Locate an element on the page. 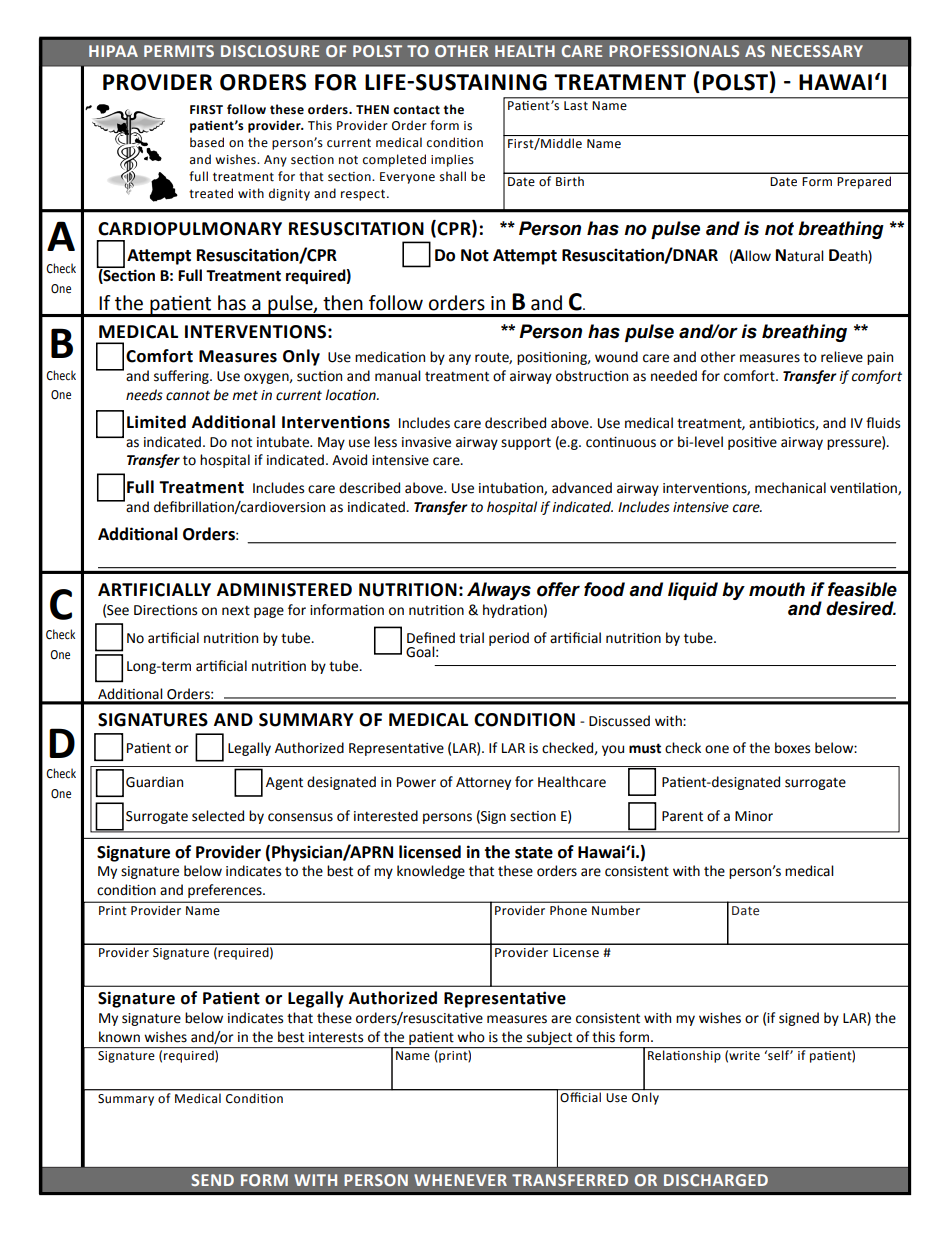 The height and width of the image is (1233, 952). support is located at coordinates (526, 444).
